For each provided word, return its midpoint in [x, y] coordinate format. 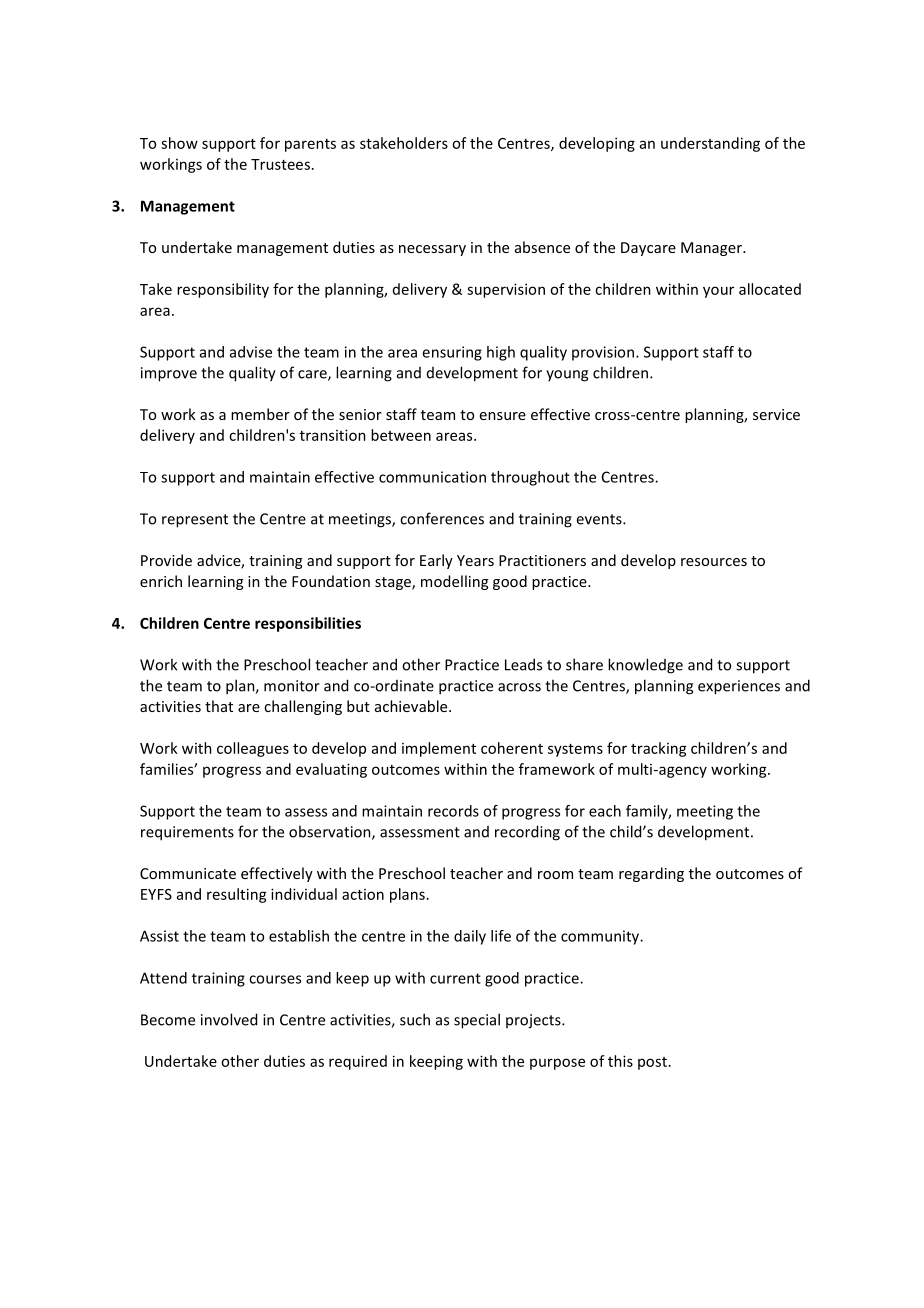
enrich [161, 581]
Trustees [280, 164]
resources [714, 562]
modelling [454, 582]
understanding [710, 144]
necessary [432, 250]
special [477, 1021]
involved [229, 1019]
